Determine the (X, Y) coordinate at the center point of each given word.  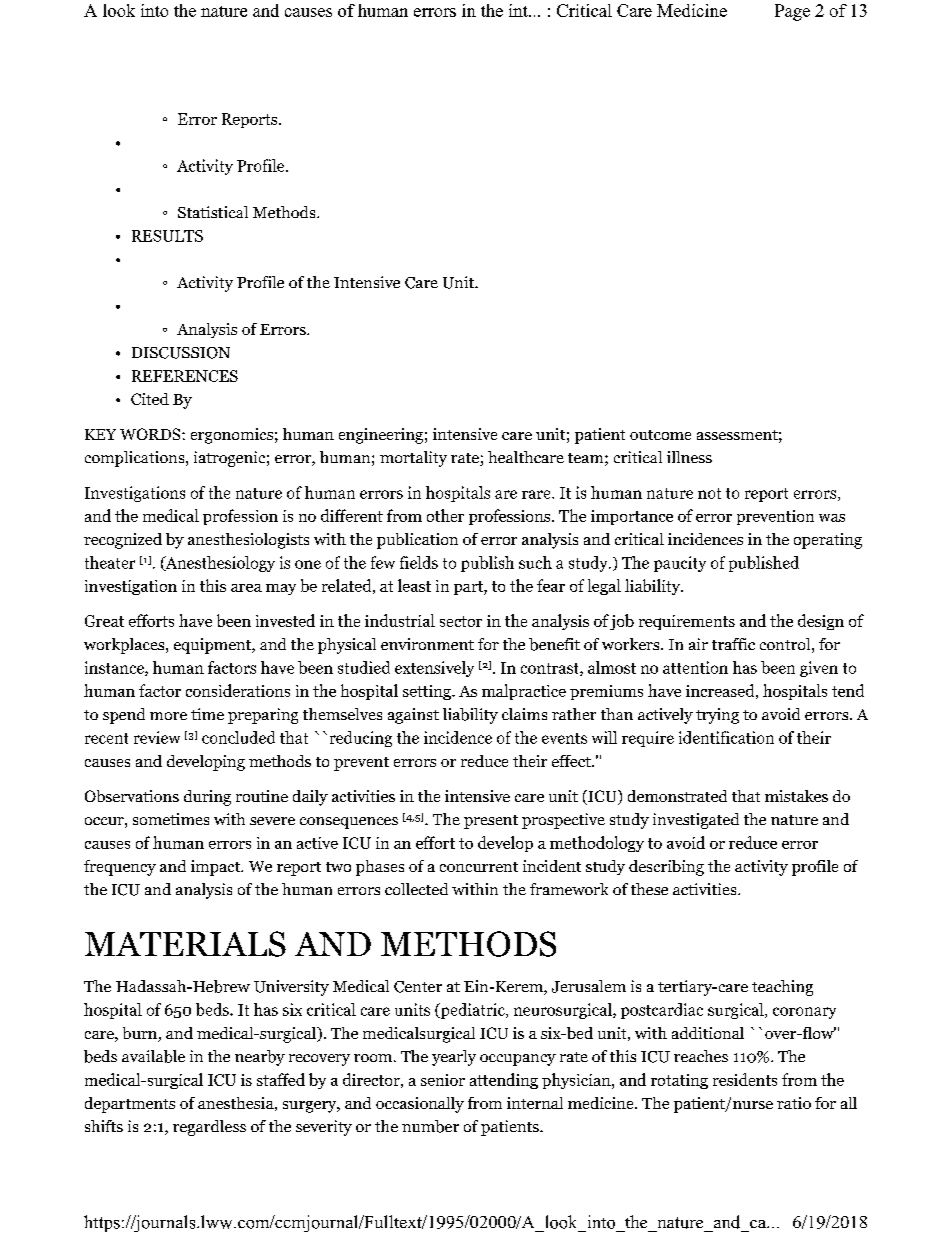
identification (726, 737)
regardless (209, 1128)
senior (443, 1080)
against (413, 716)
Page (792, 12)
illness (689, 457)
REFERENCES (185, 376)
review (157, 737)
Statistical (213, 212)
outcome (660, 435)
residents (745, 1079)
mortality (413, 459)
